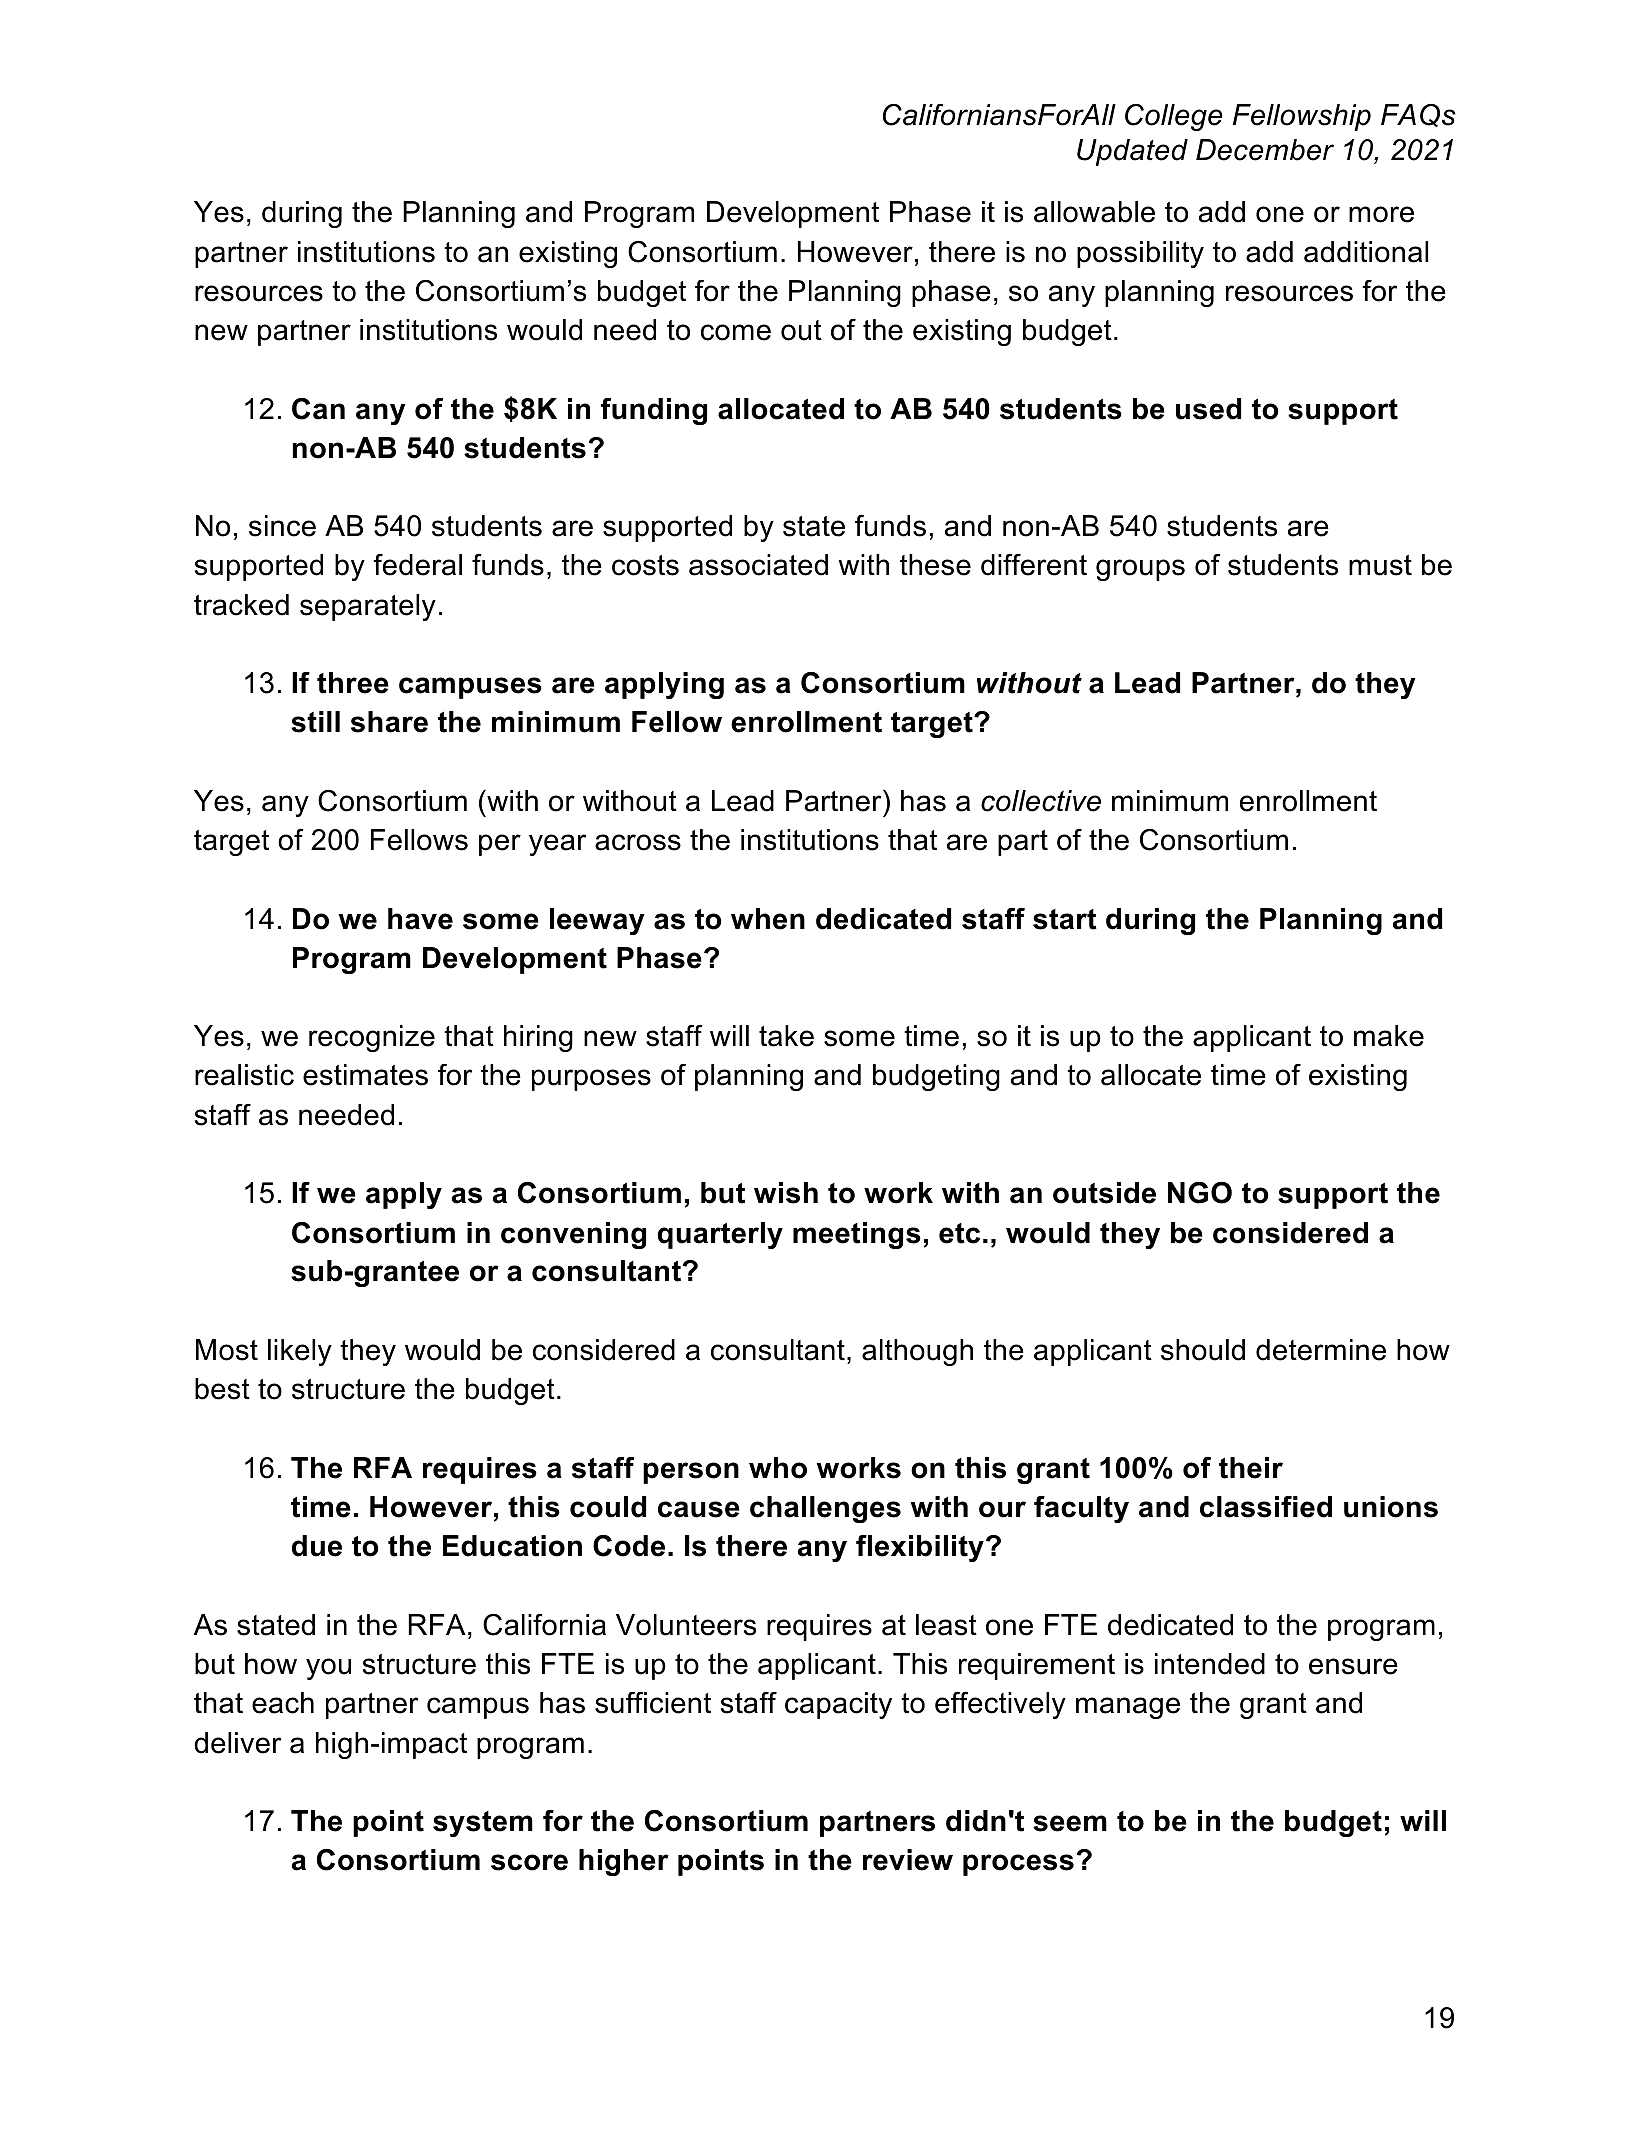 This screenshot has height=2136, width=1650. Describe the element at coordinates (1094, 212) in the screenshot. I see `allowable` at that location.
